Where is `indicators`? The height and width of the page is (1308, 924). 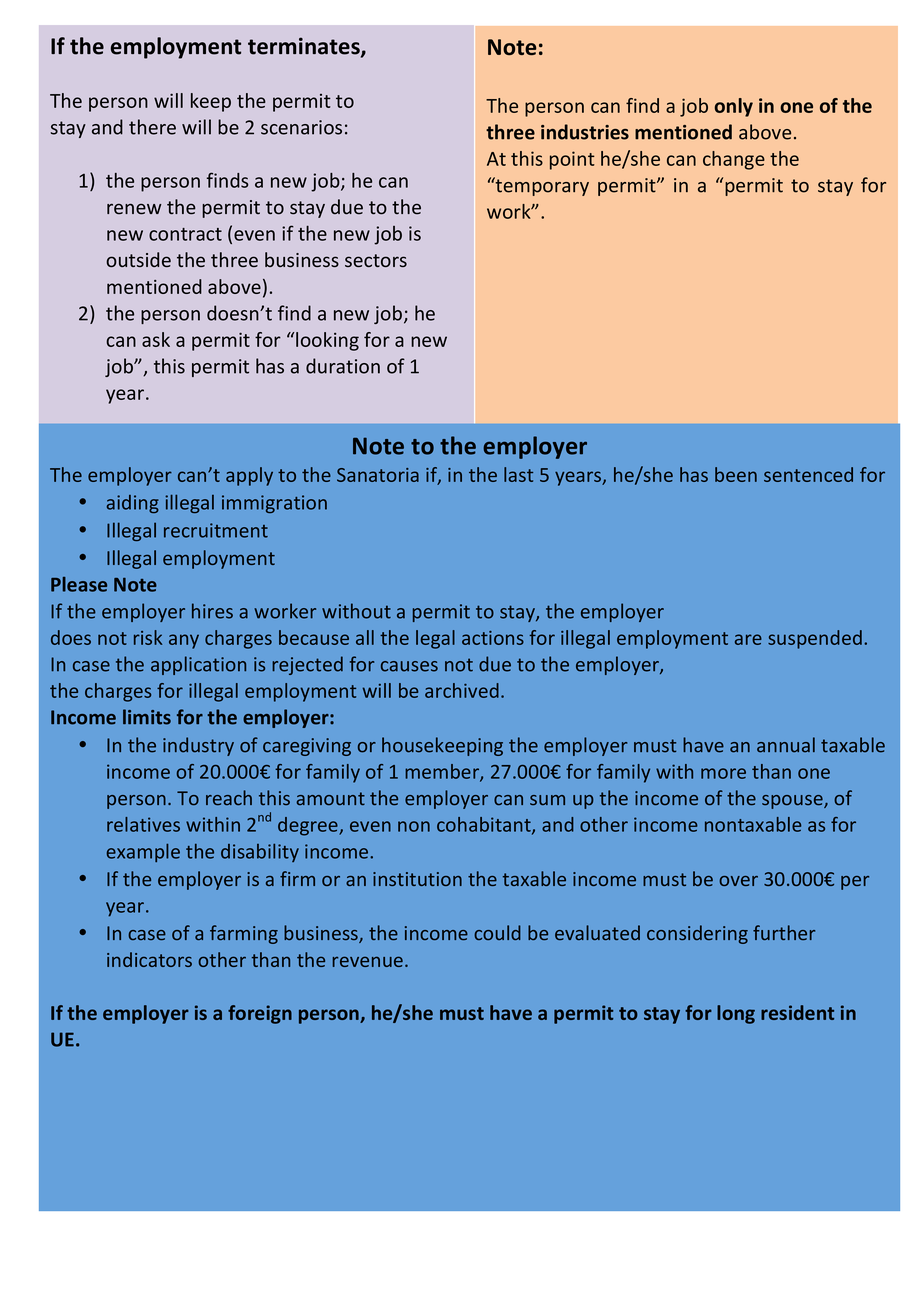
indicators is located at coordinates (149, 959).
